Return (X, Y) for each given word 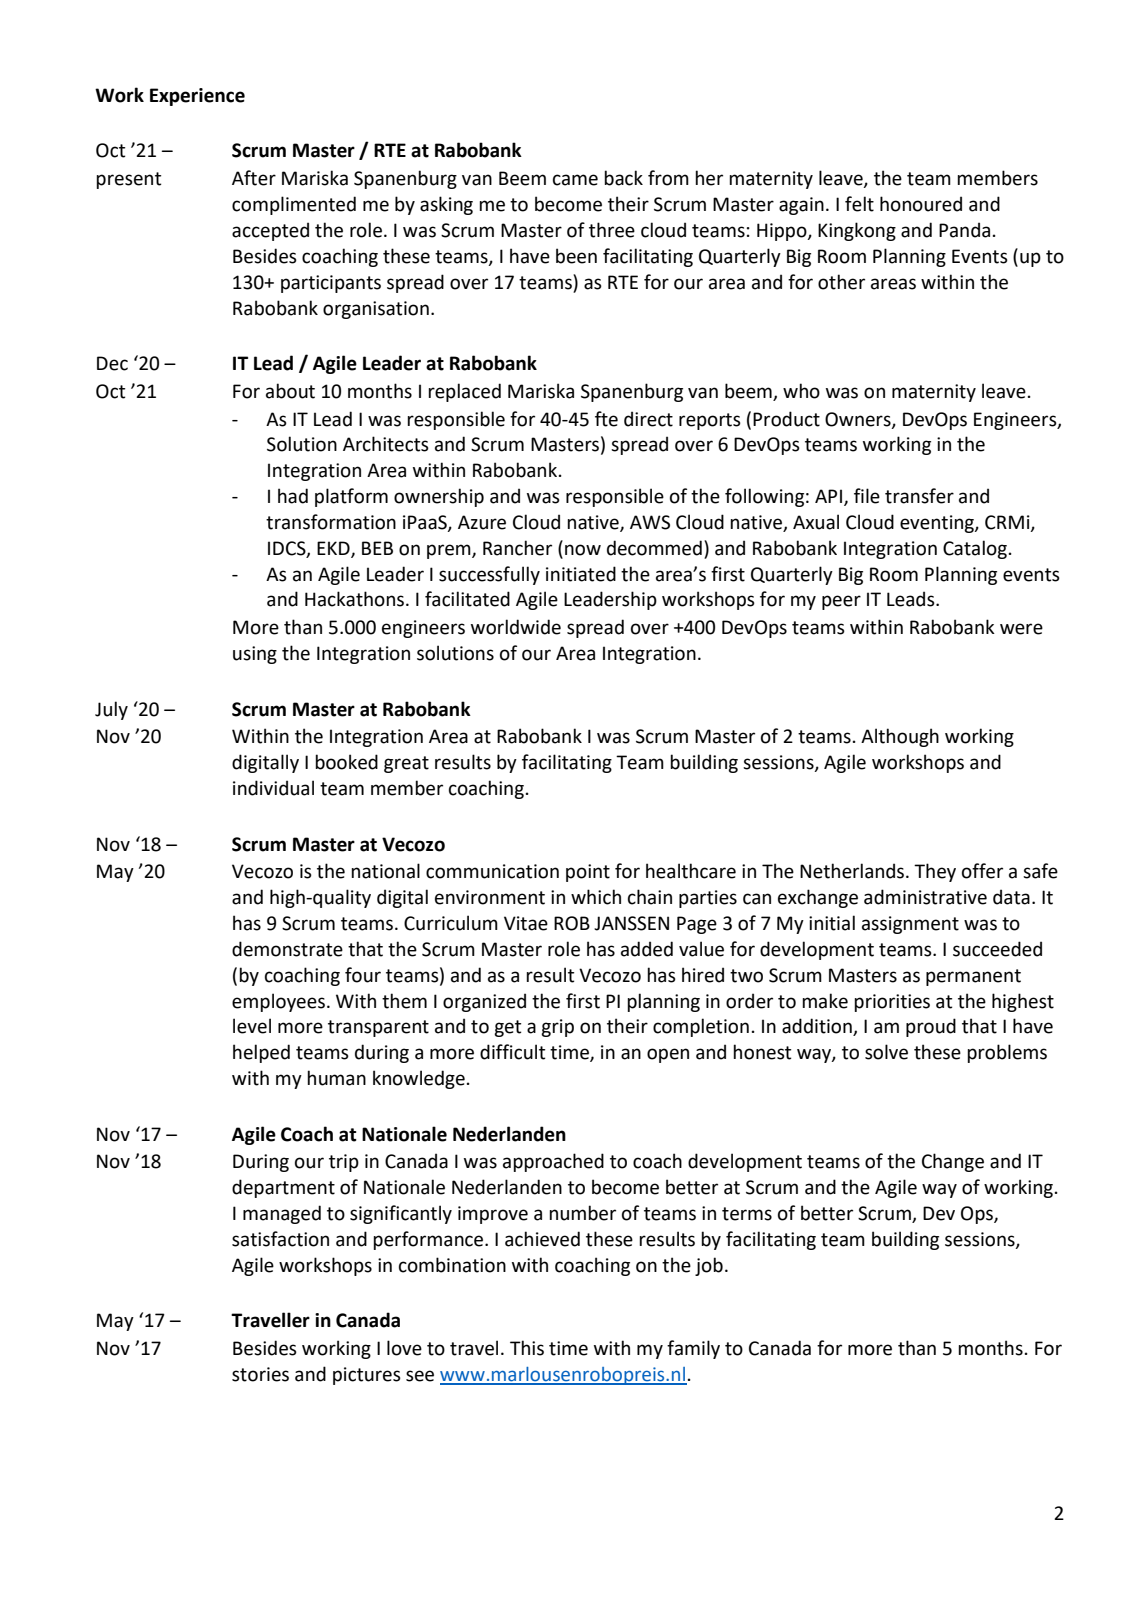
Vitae (526, 923)
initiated (581, 574)
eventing (938, 524)
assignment (910, 925)
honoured (921, 204)
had (293, 496)
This (527, 1348)
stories (260, 1374)
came (575, 180)
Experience (197, 97)
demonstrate (287, 949)
